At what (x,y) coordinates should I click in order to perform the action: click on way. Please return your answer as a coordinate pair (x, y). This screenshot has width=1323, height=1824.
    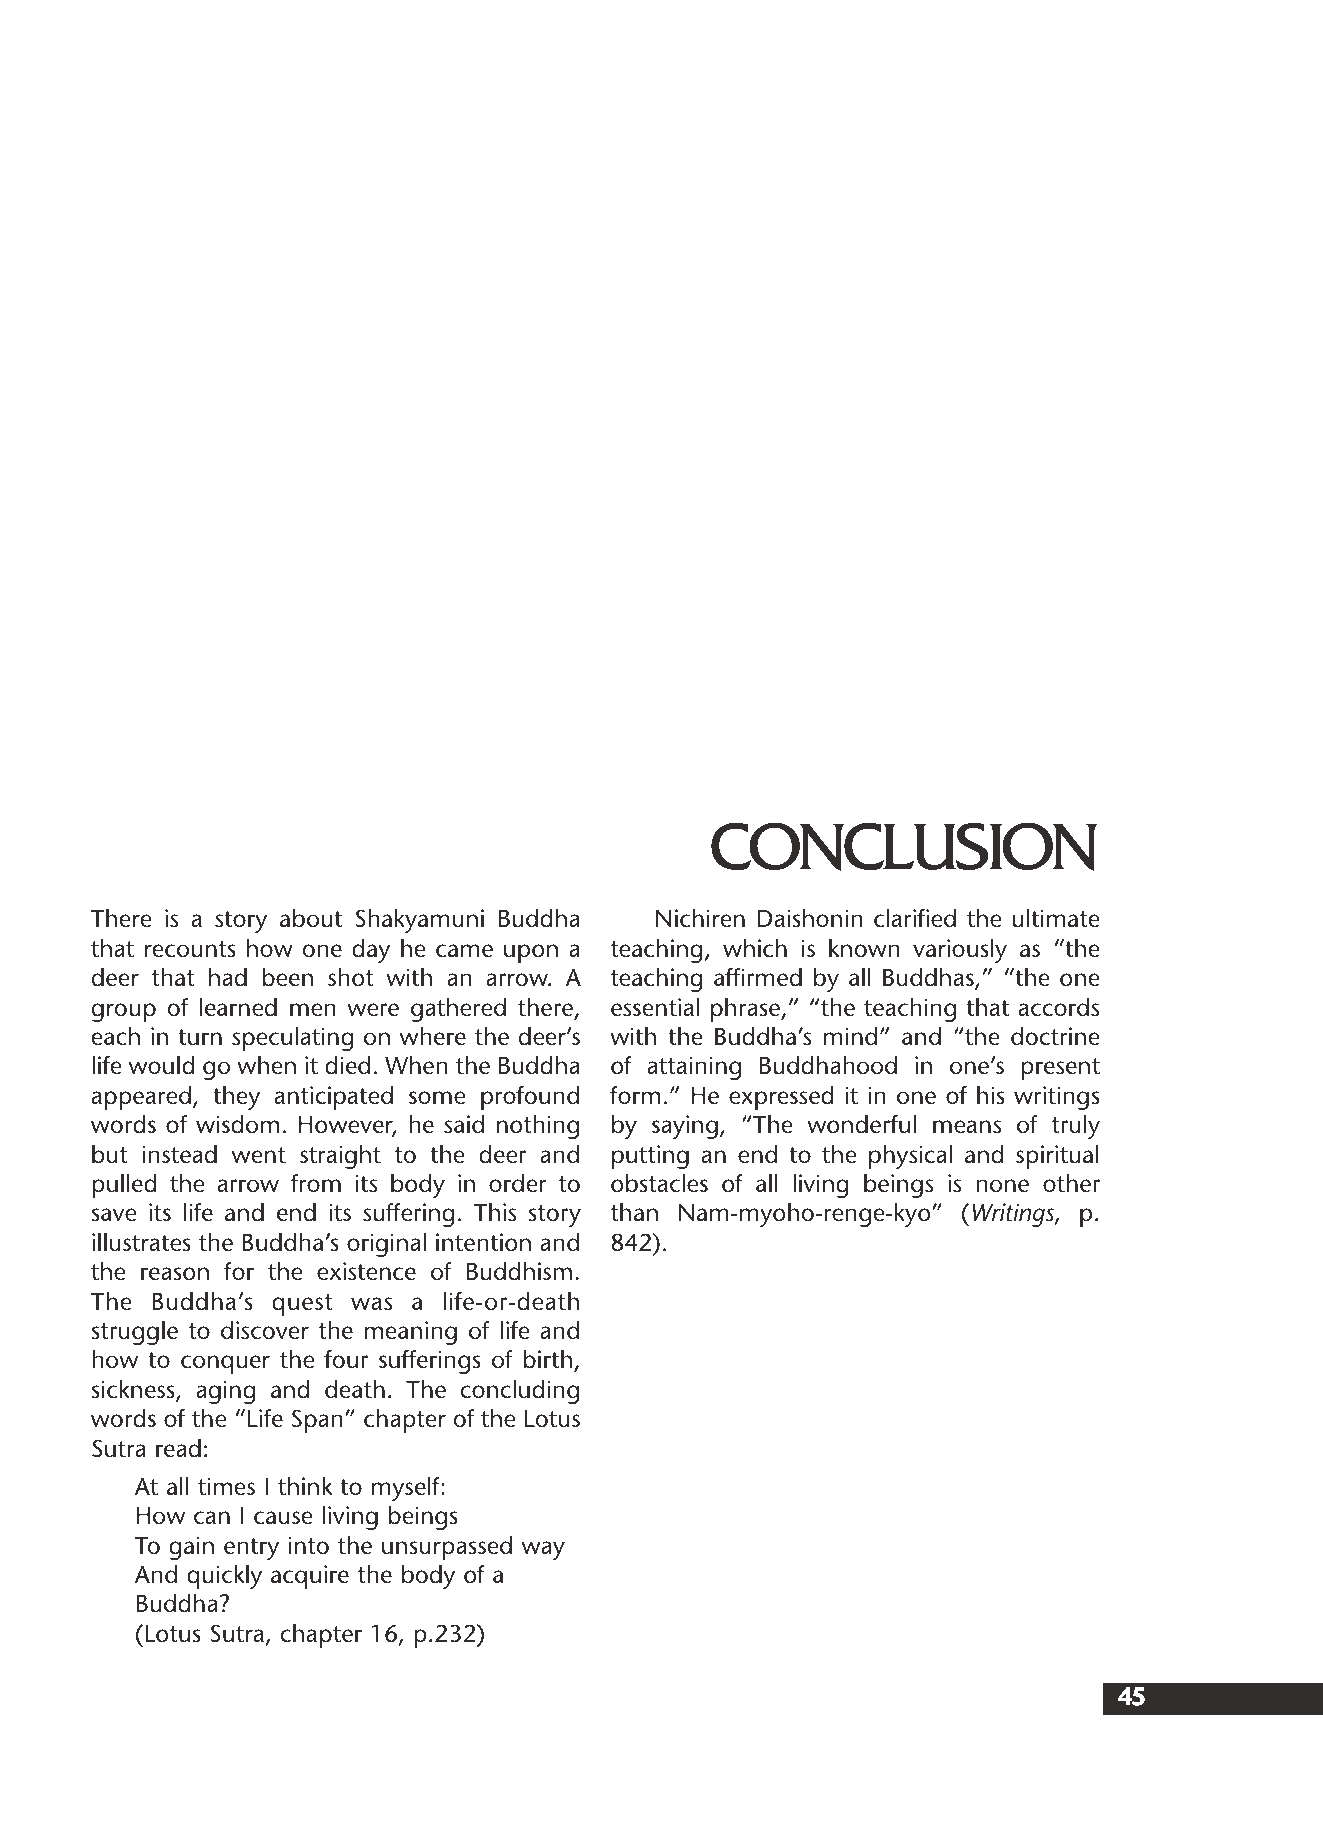
    Looking at the image, I should click on (543, 1550).
